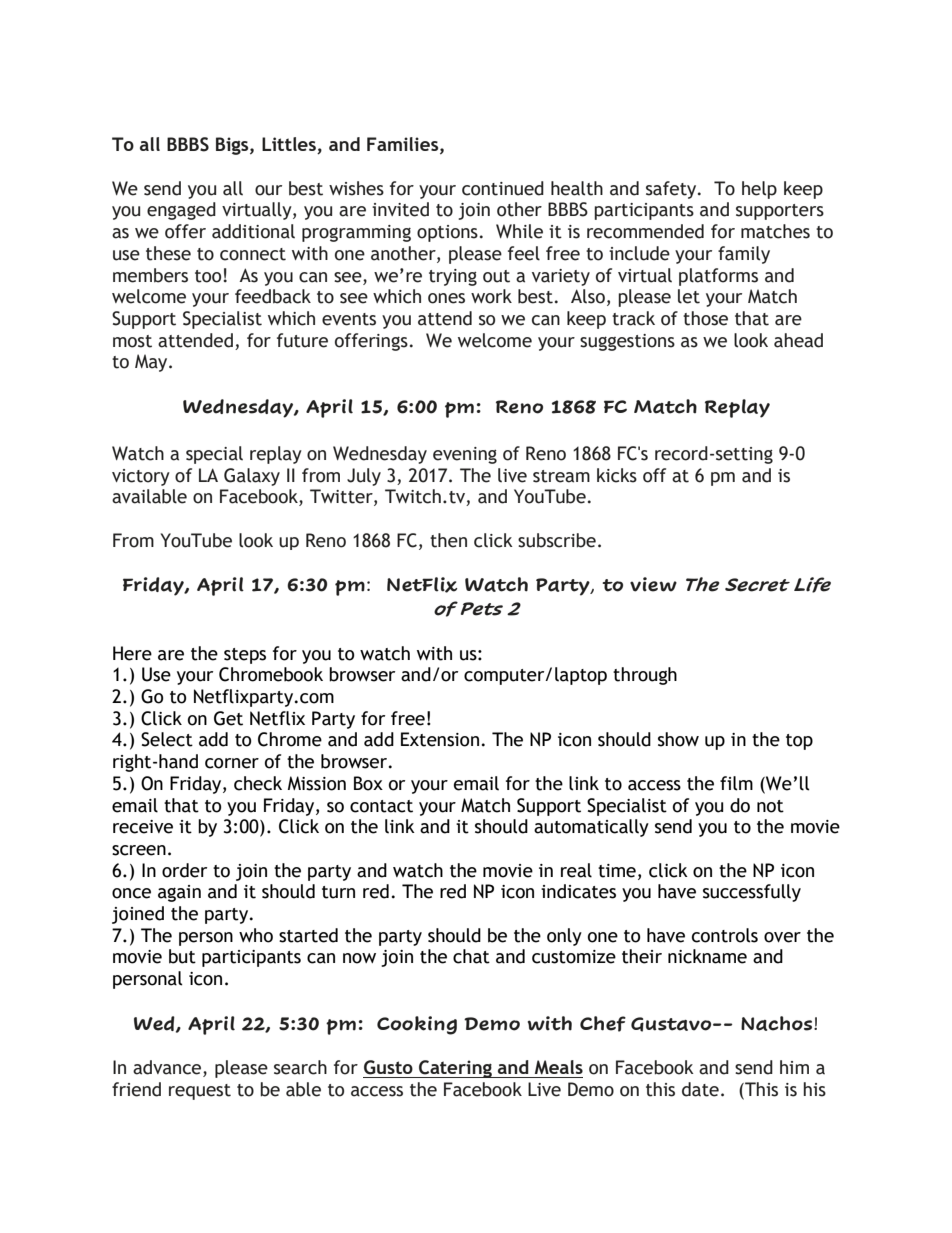  What do you see at coordinates (465, 455) in the screenshot?
I see `evening` at bounding box center [465, 455].
